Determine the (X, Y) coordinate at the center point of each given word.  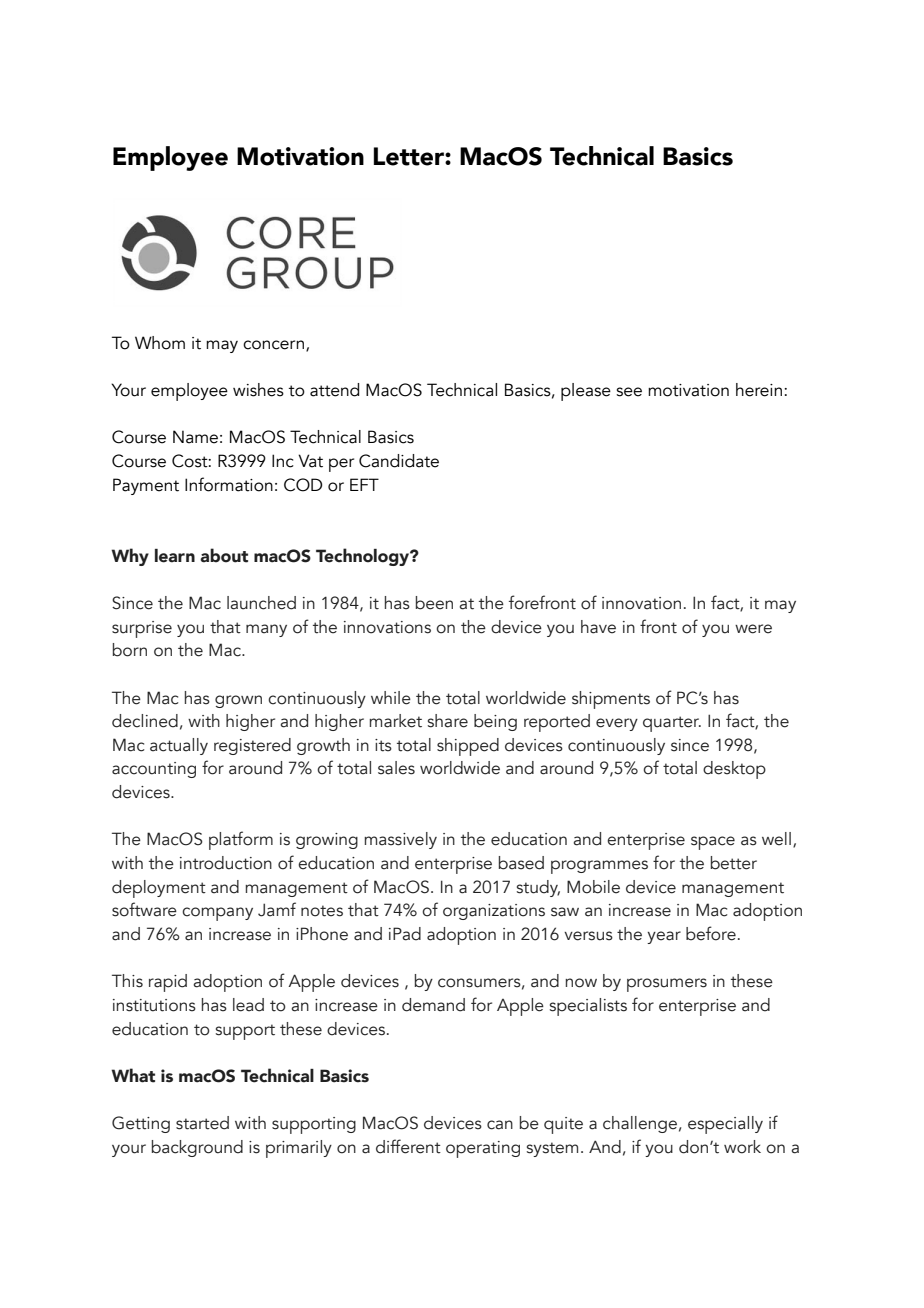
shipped (468, 747)
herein (759, 390)
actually (179, 746)
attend (334, 390)
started (202, 1123)
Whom (160, 343)
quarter (672, 724)
